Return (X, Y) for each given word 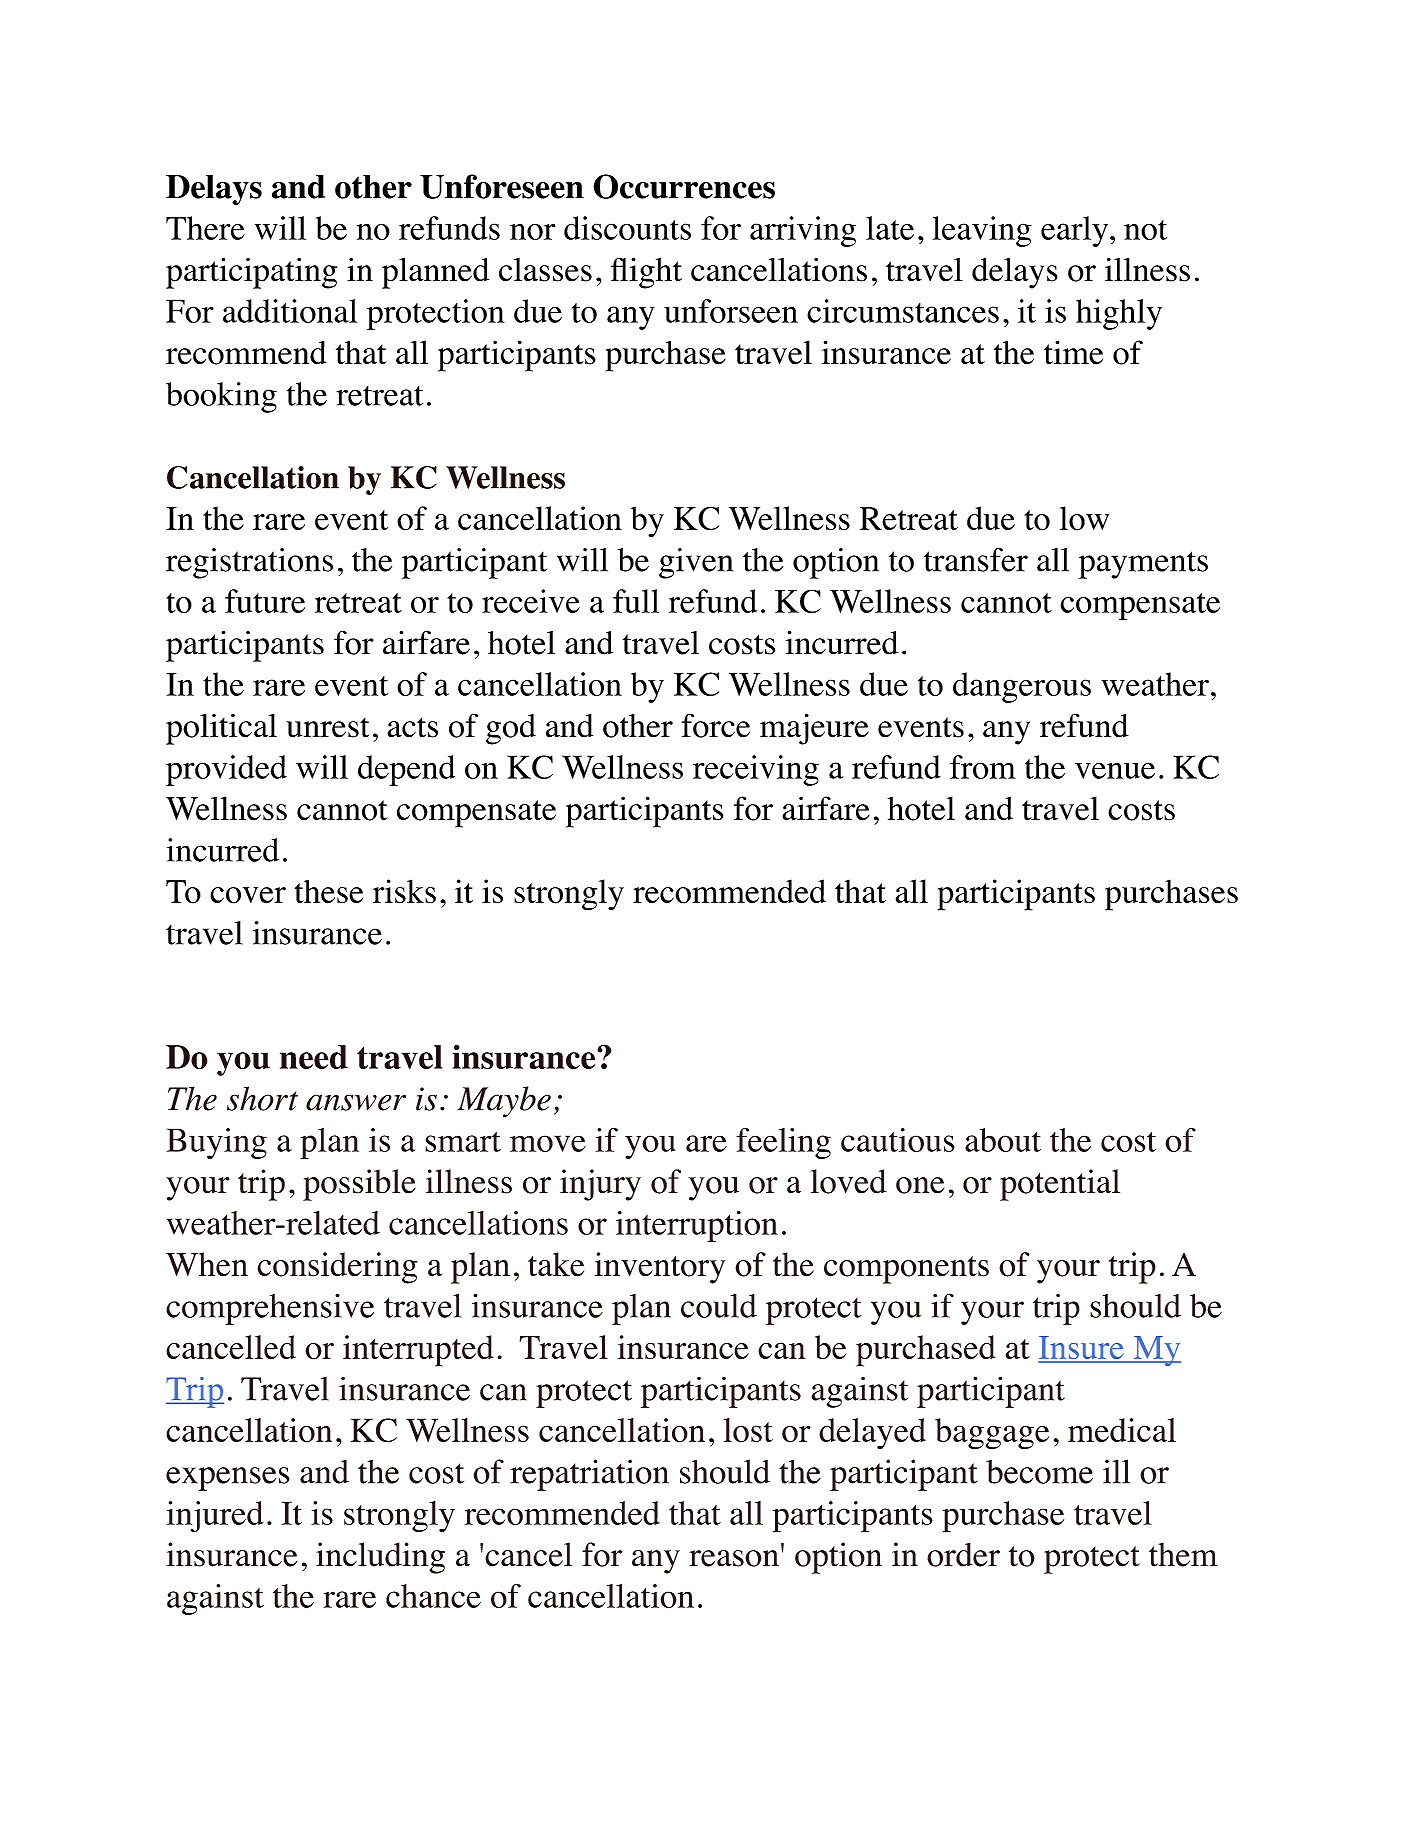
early (1076, 231)
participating (251, 273)
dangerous (1022, 687)
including (380, 1558)
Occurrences (684, 186)
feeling (783, 1143)
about (1003, 1140)
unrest (328, 728)
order (963, 1554)
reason (734, 1558)
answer (356, 1102)
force (716, 725)
